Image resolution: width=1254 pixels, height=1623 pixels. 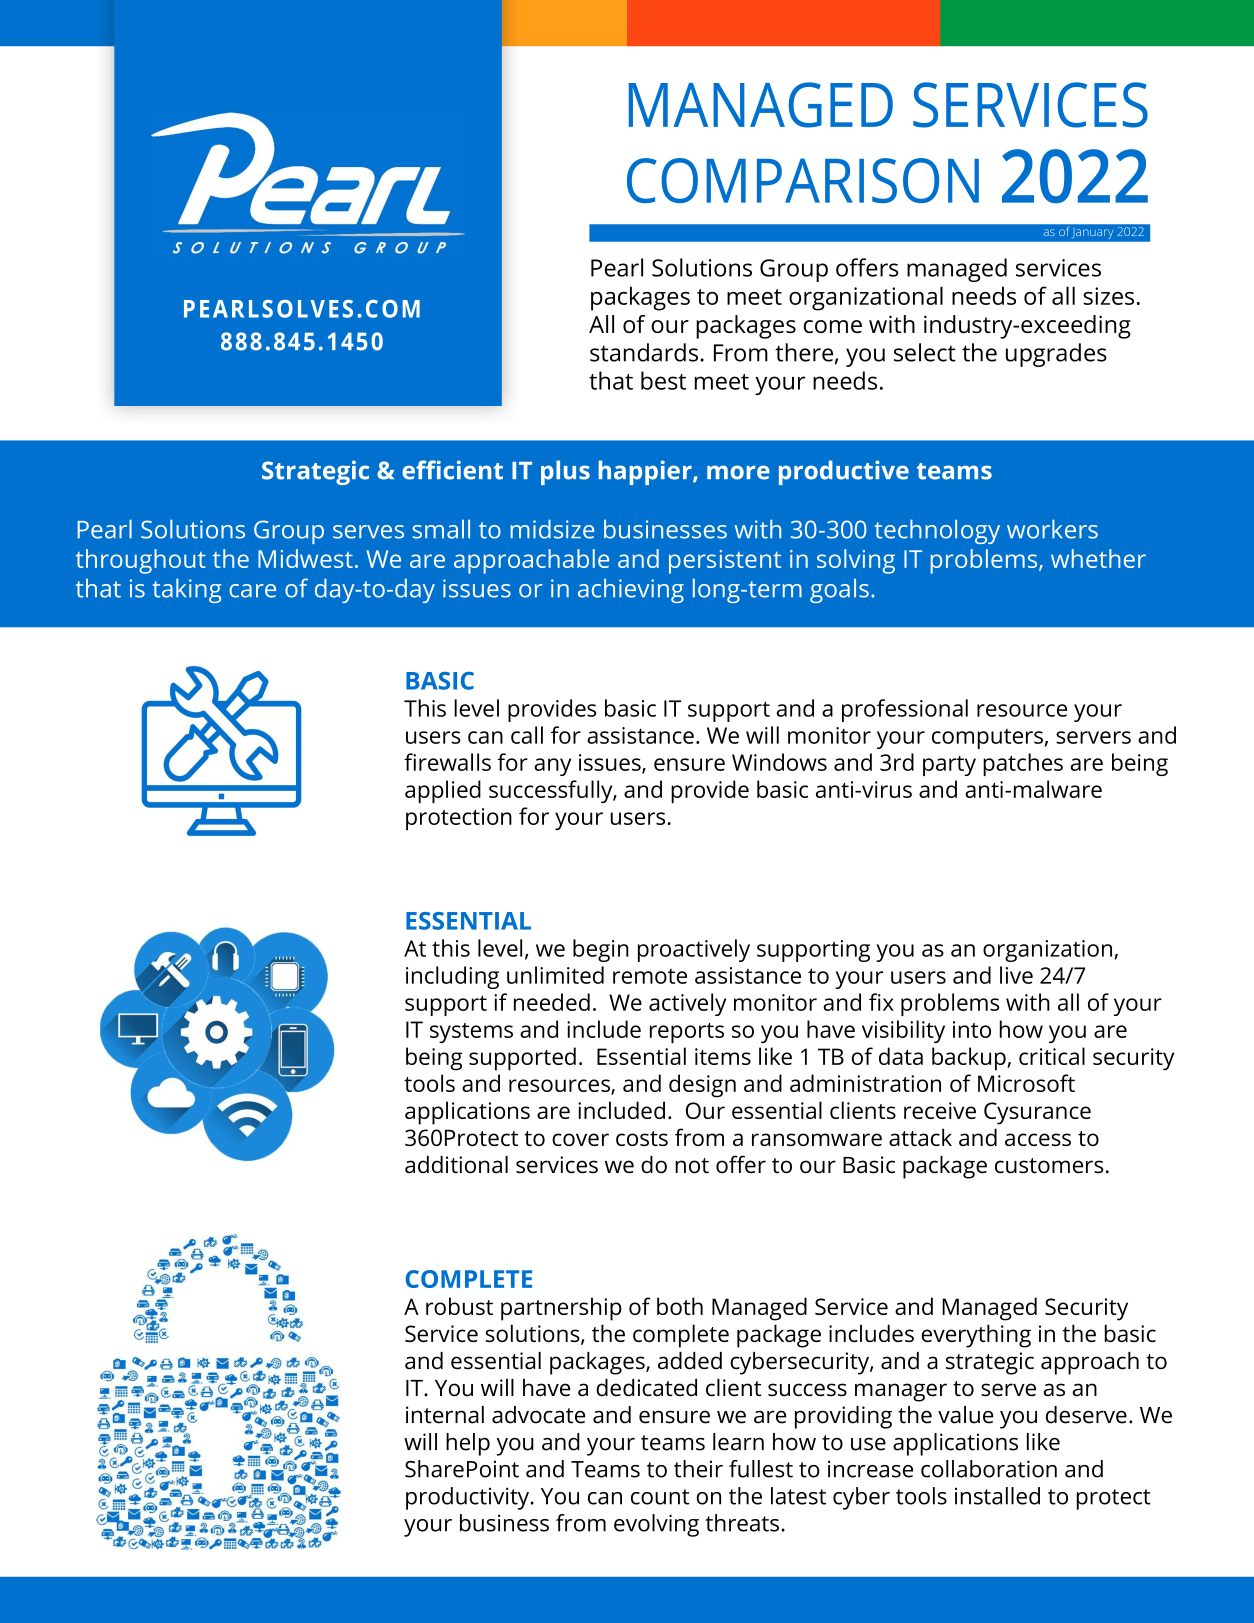 I want to click on productivity, so click(x=469, y=1498).
